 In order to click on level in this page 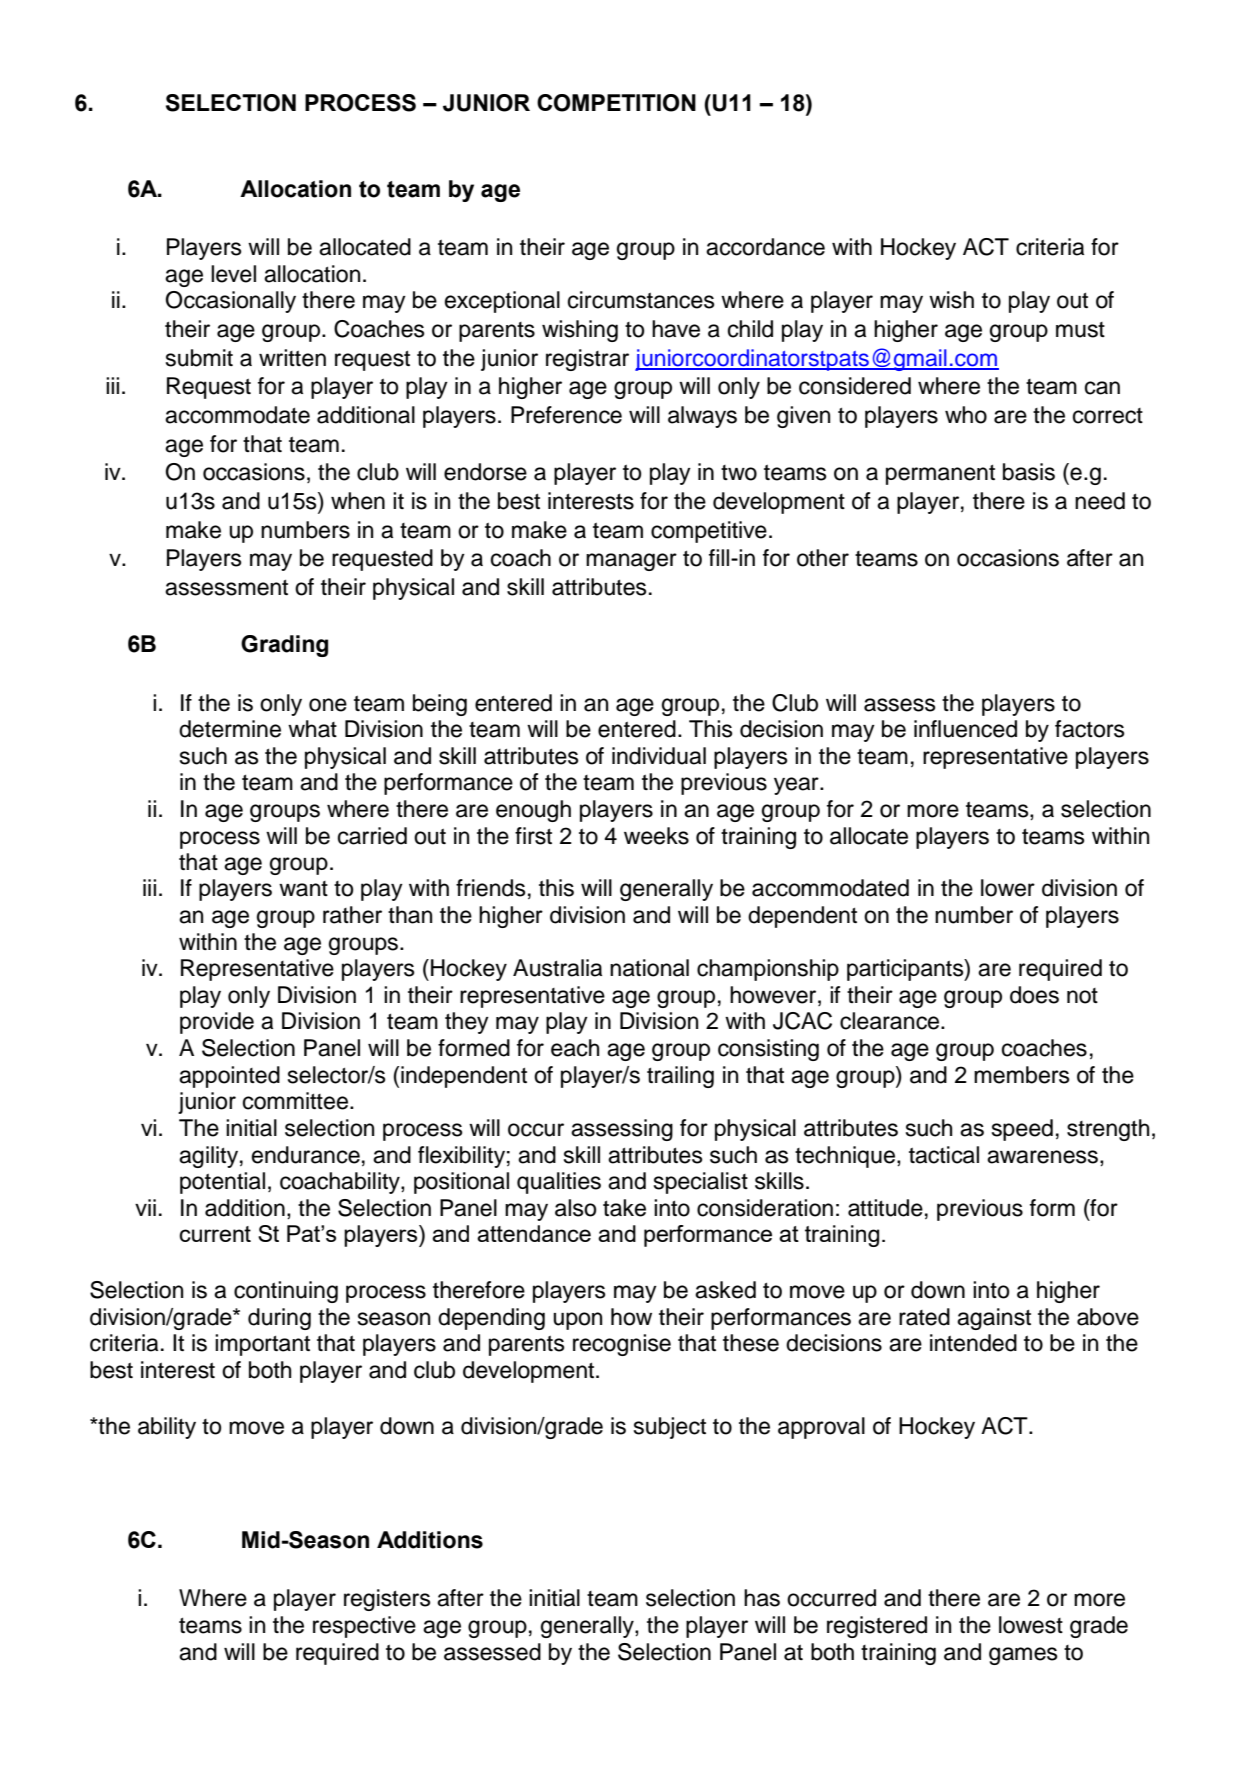, I will do `click(233, 274)`.
